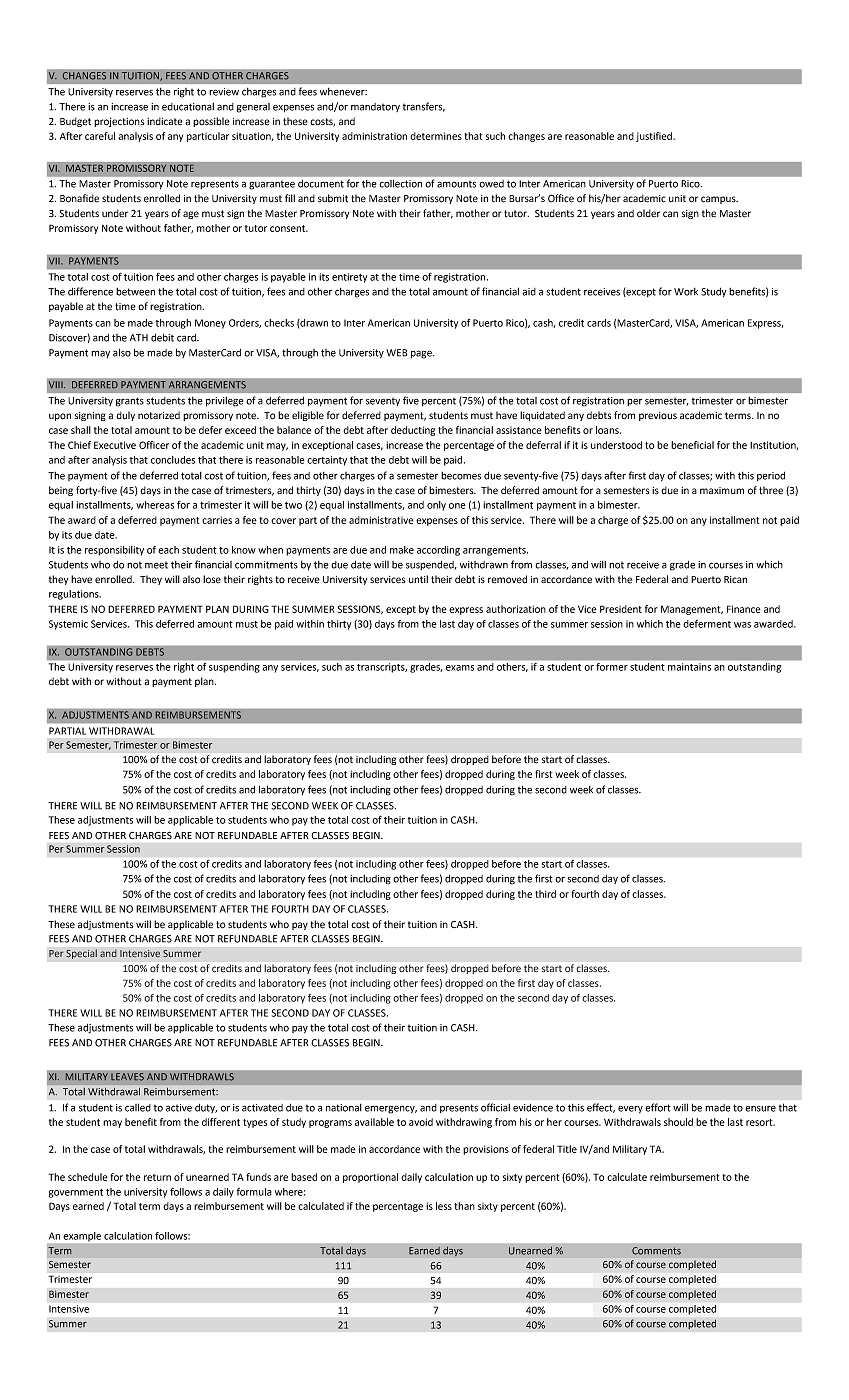 Image resolution: width=849 pixels, height=1400 pixels. I want to click on concludes, so click(173, 460).
